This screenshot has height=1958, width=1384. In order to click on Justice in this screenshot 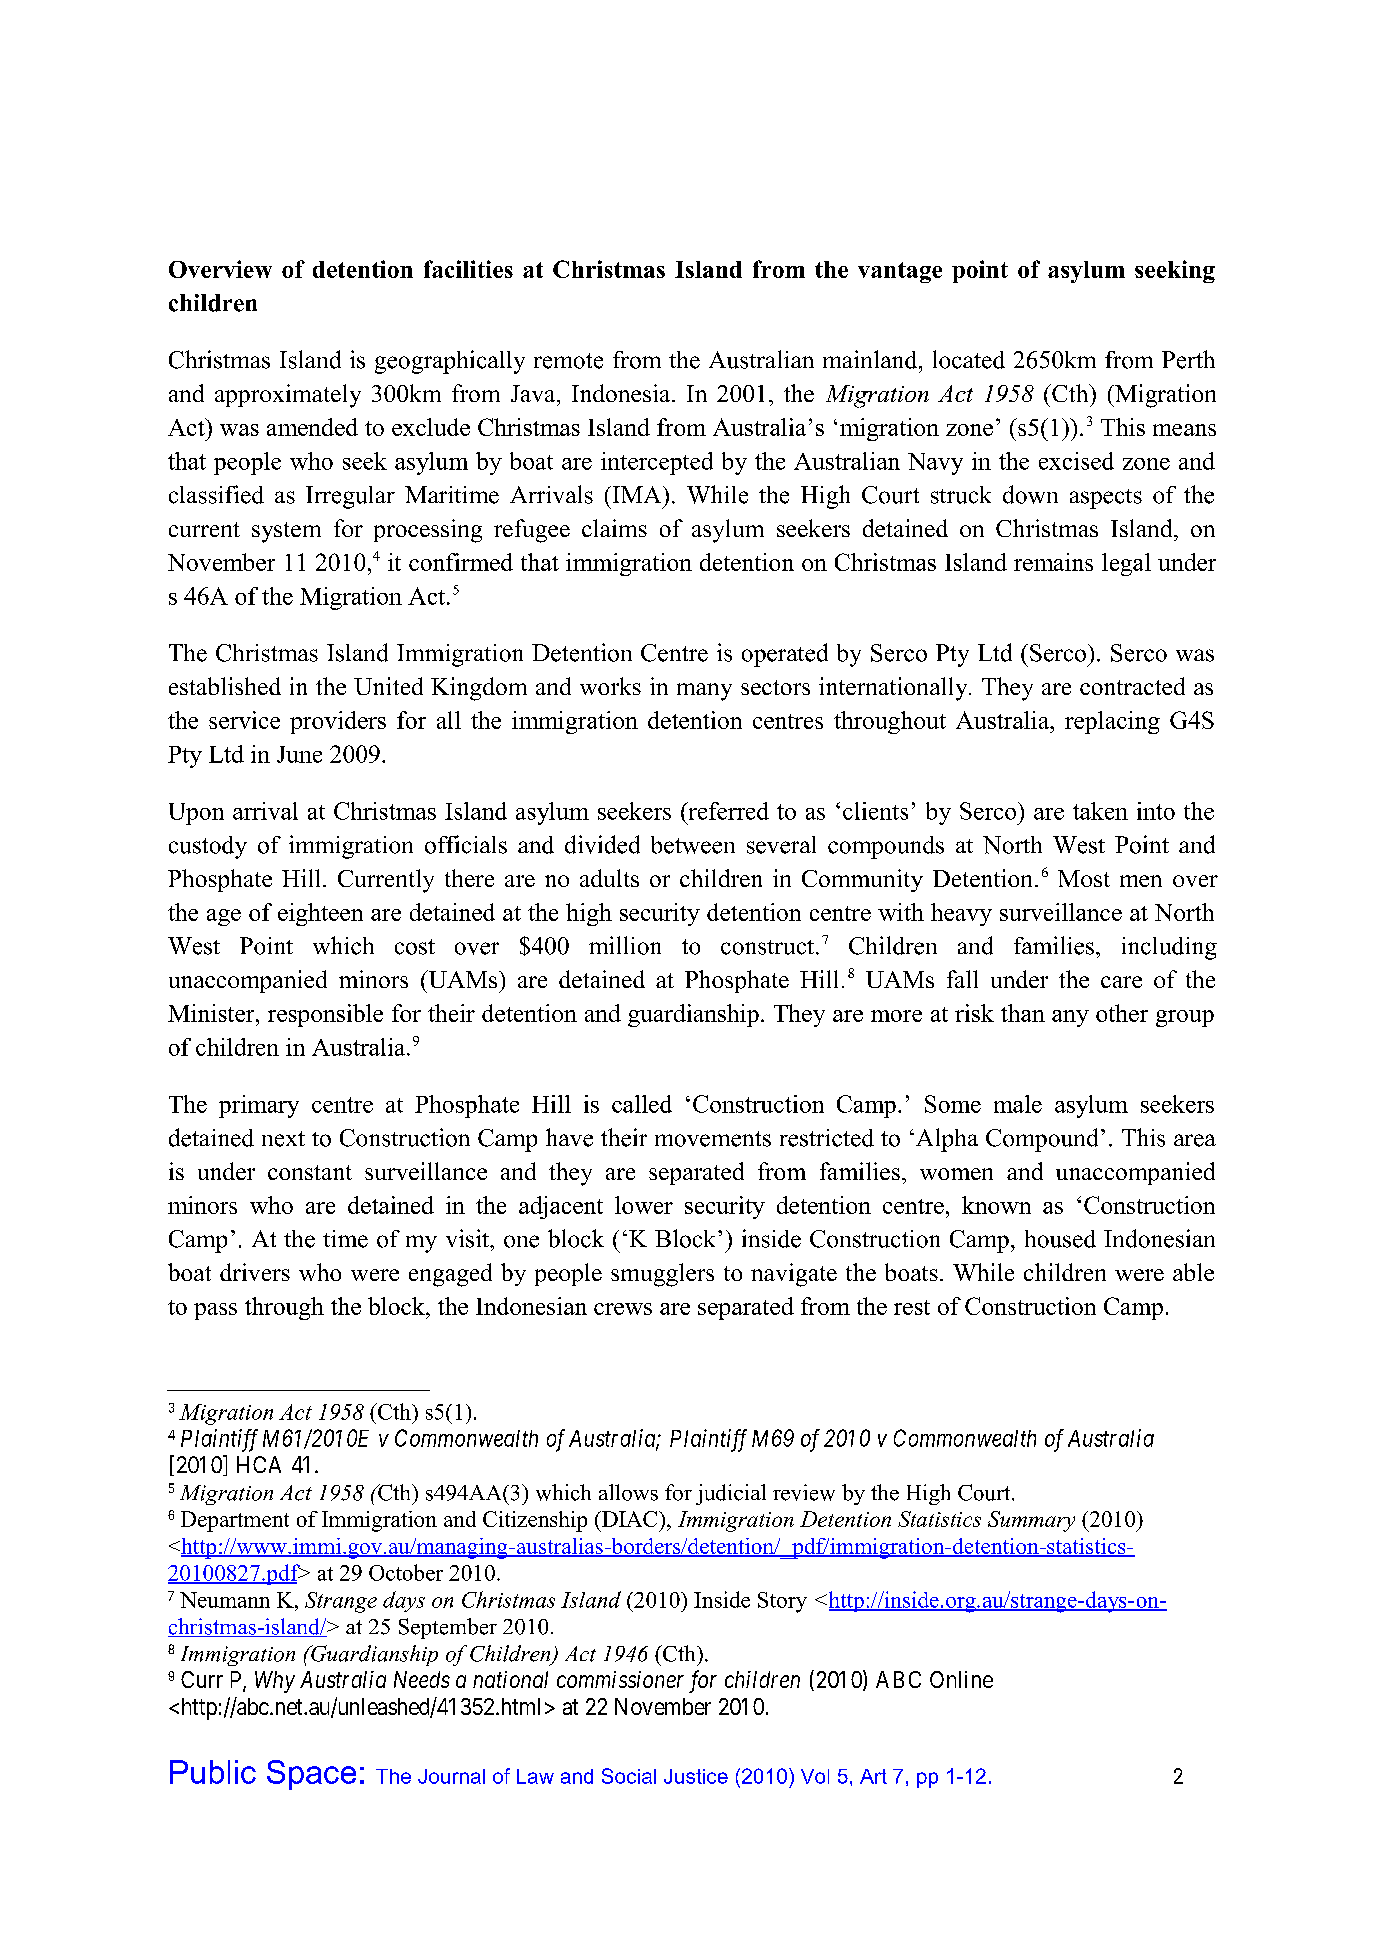, I will do `click(696, 1776)`.
